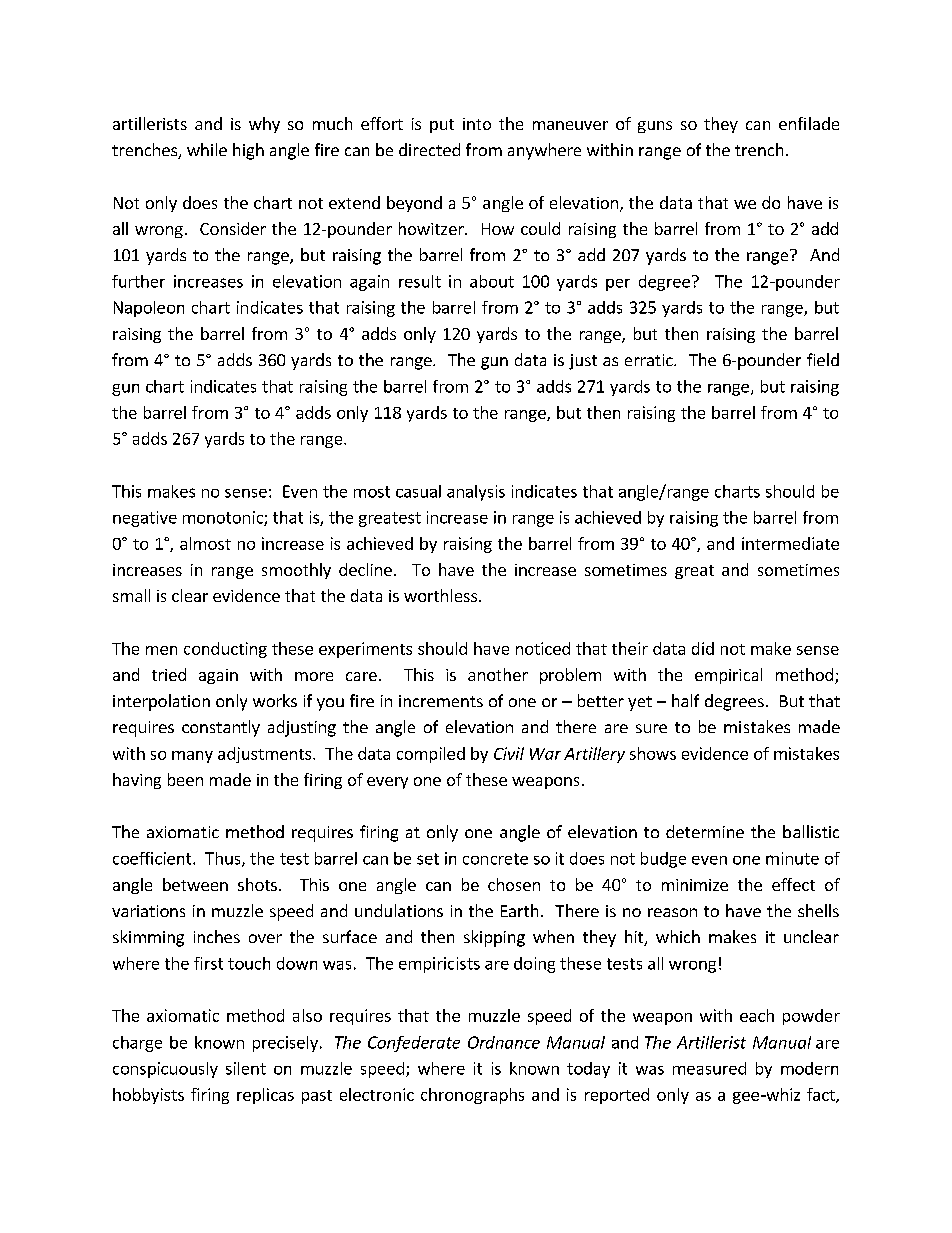 This screenshot has width=952, height=1233. Describe the element at coordinates (207, 149) in the screenshot. I see `while` at that location.
